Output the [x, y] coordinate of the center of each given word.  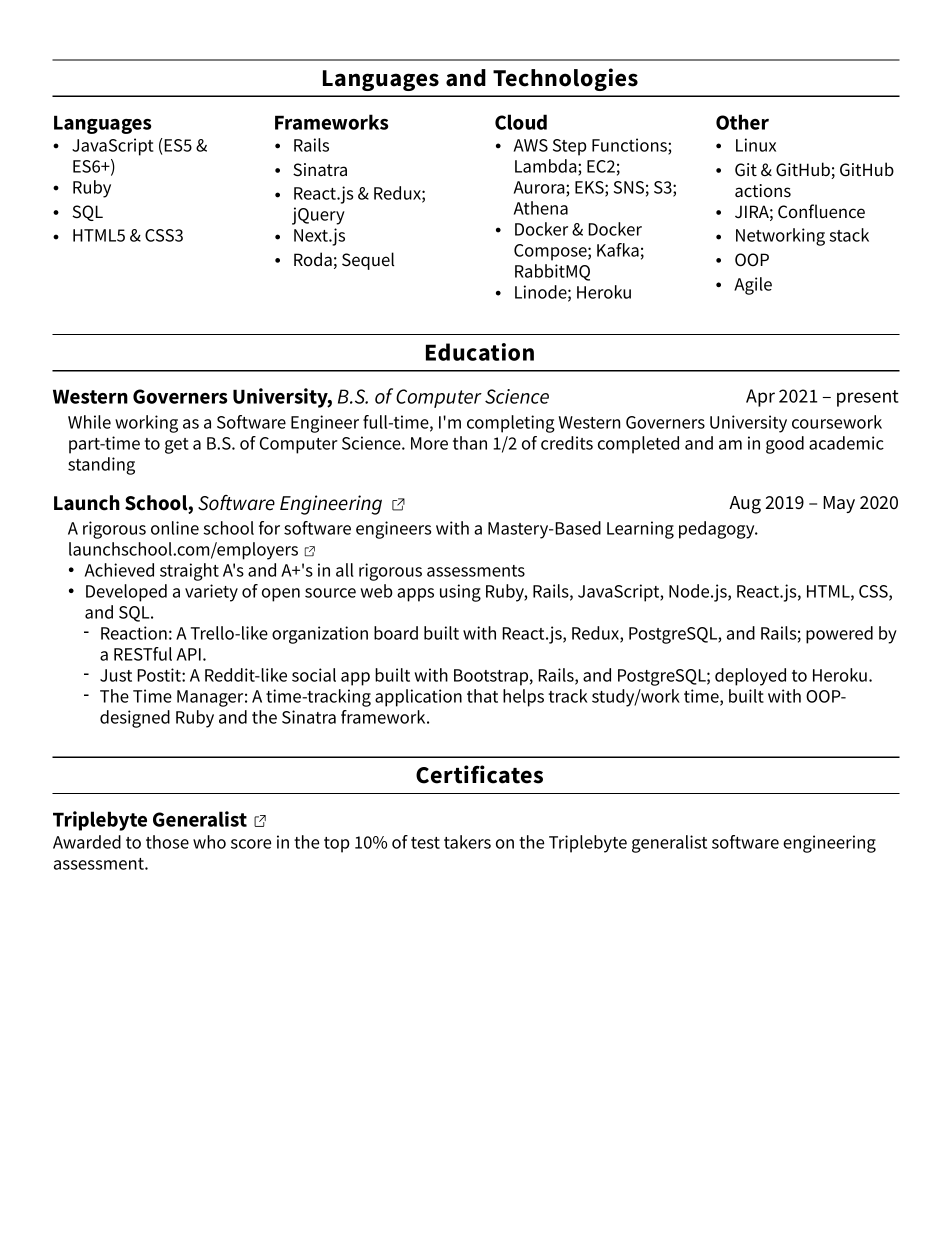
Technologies [565, 79]
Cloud [521, 122]
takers [467, 842]
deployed [750, 677]
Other [742, 122]
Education [480, 352]
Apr [760, 398]
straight [189, 572]
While [89, 422]
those [167, 842]
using [460, 593]
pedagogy [718, 530]
